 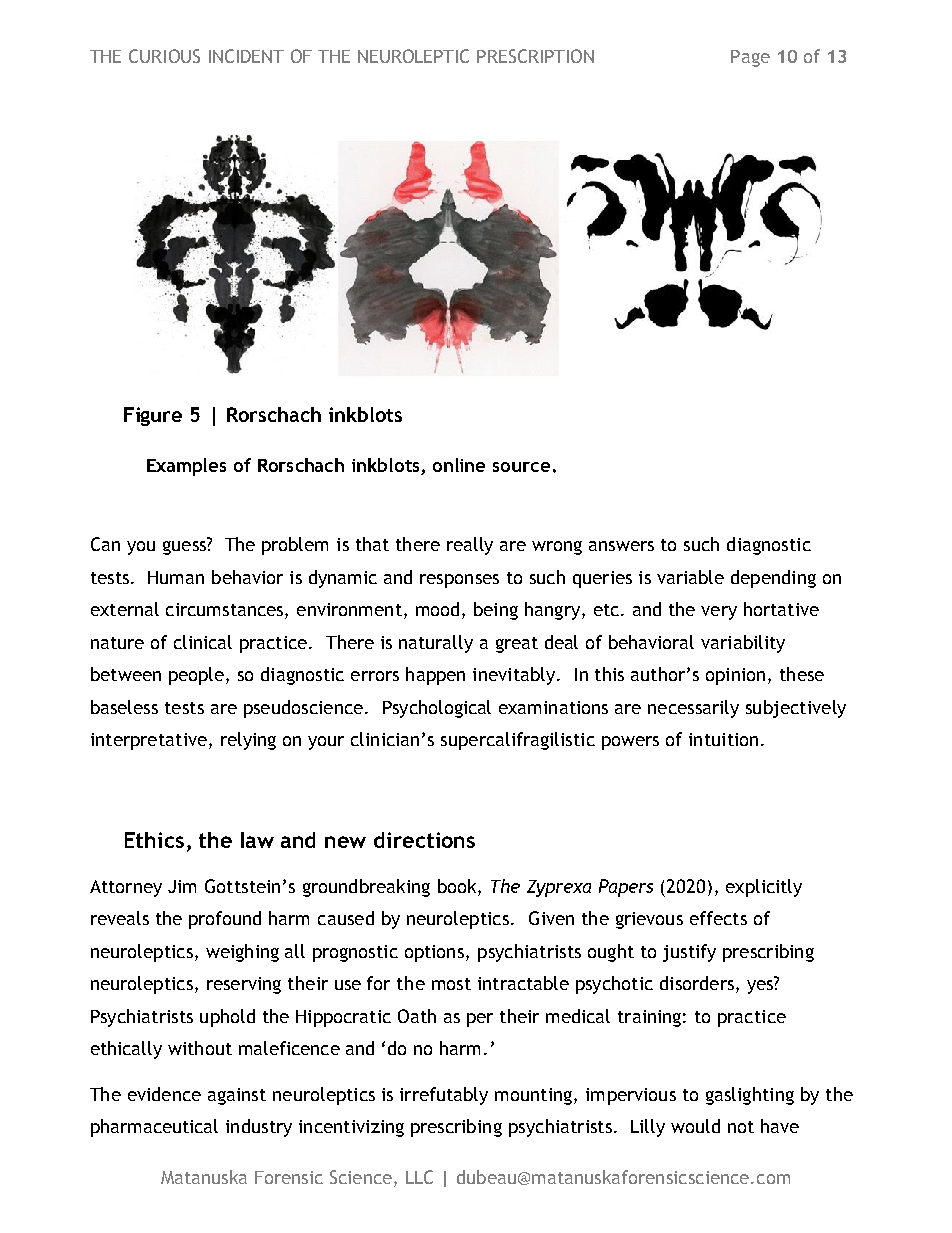 I want to click on evidence, so click(x=164, y=1094).
